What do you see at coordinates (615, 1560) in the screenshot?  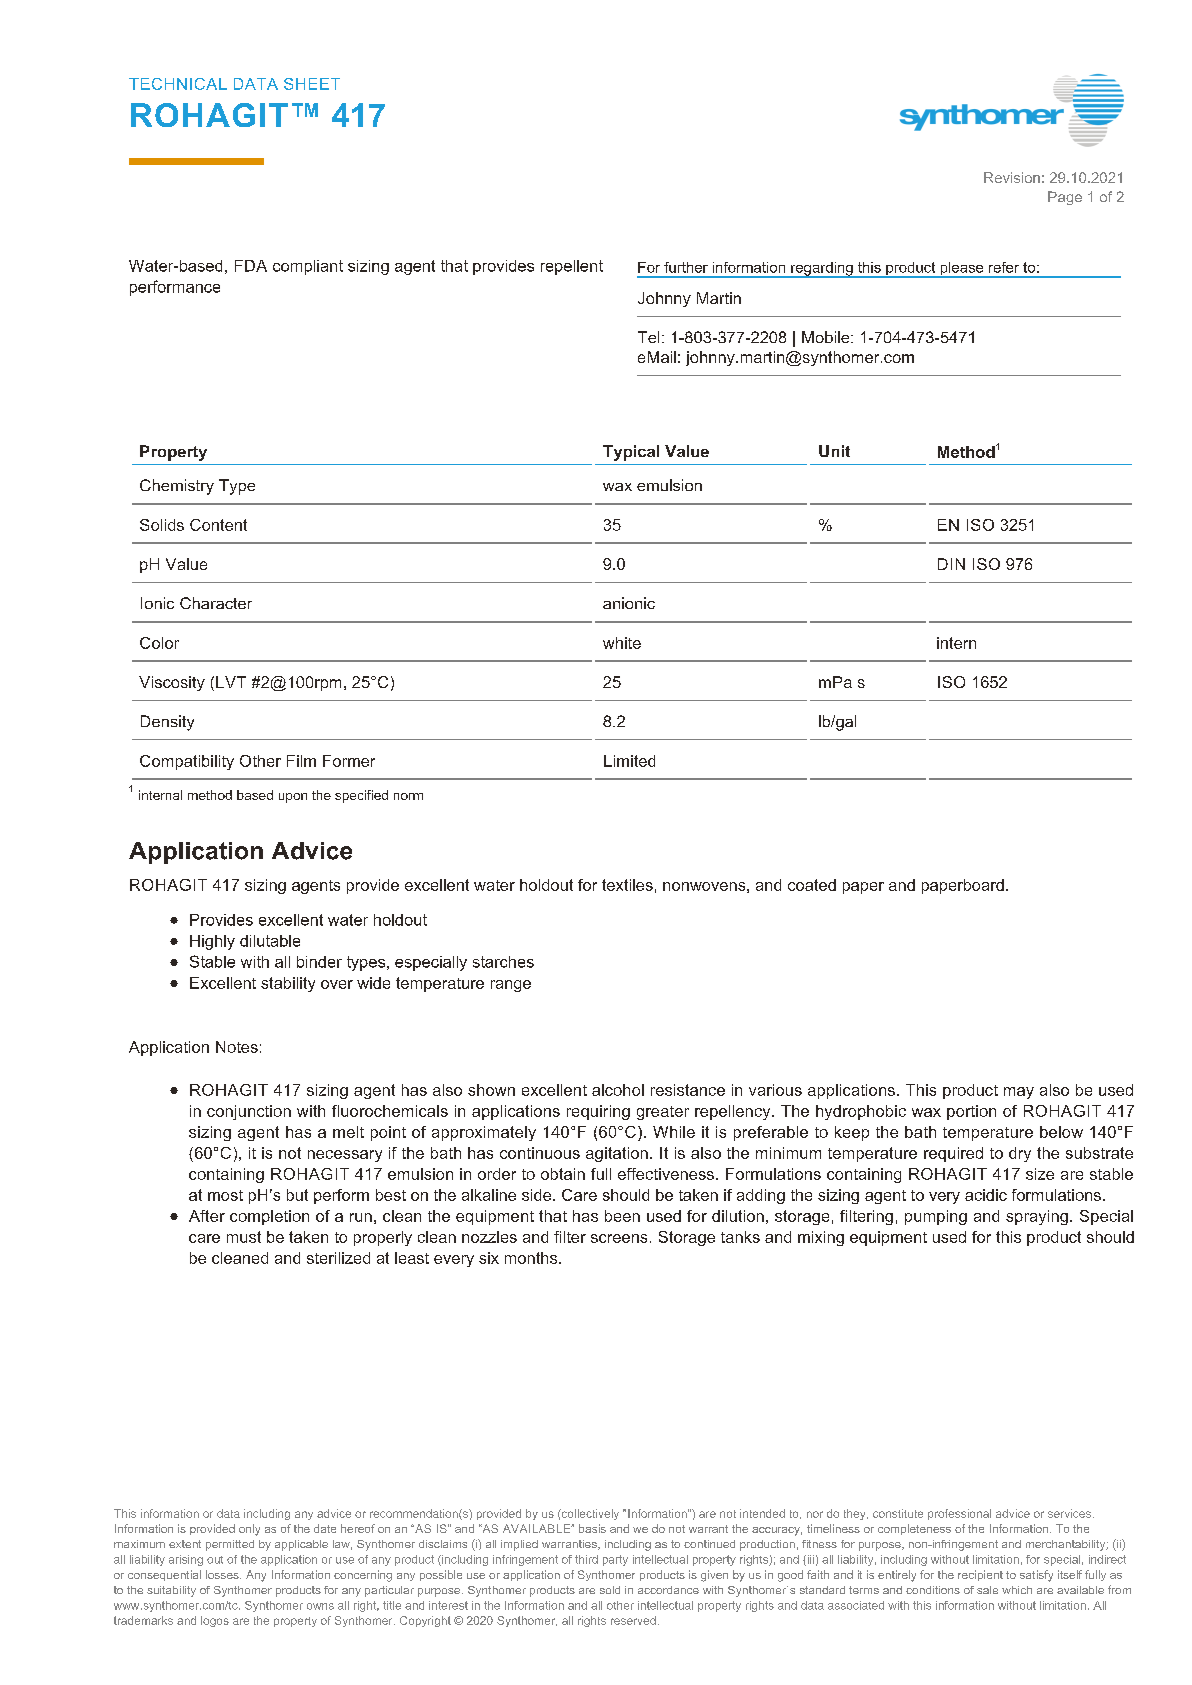 I see `party` at bounding box center [615, 1560].
